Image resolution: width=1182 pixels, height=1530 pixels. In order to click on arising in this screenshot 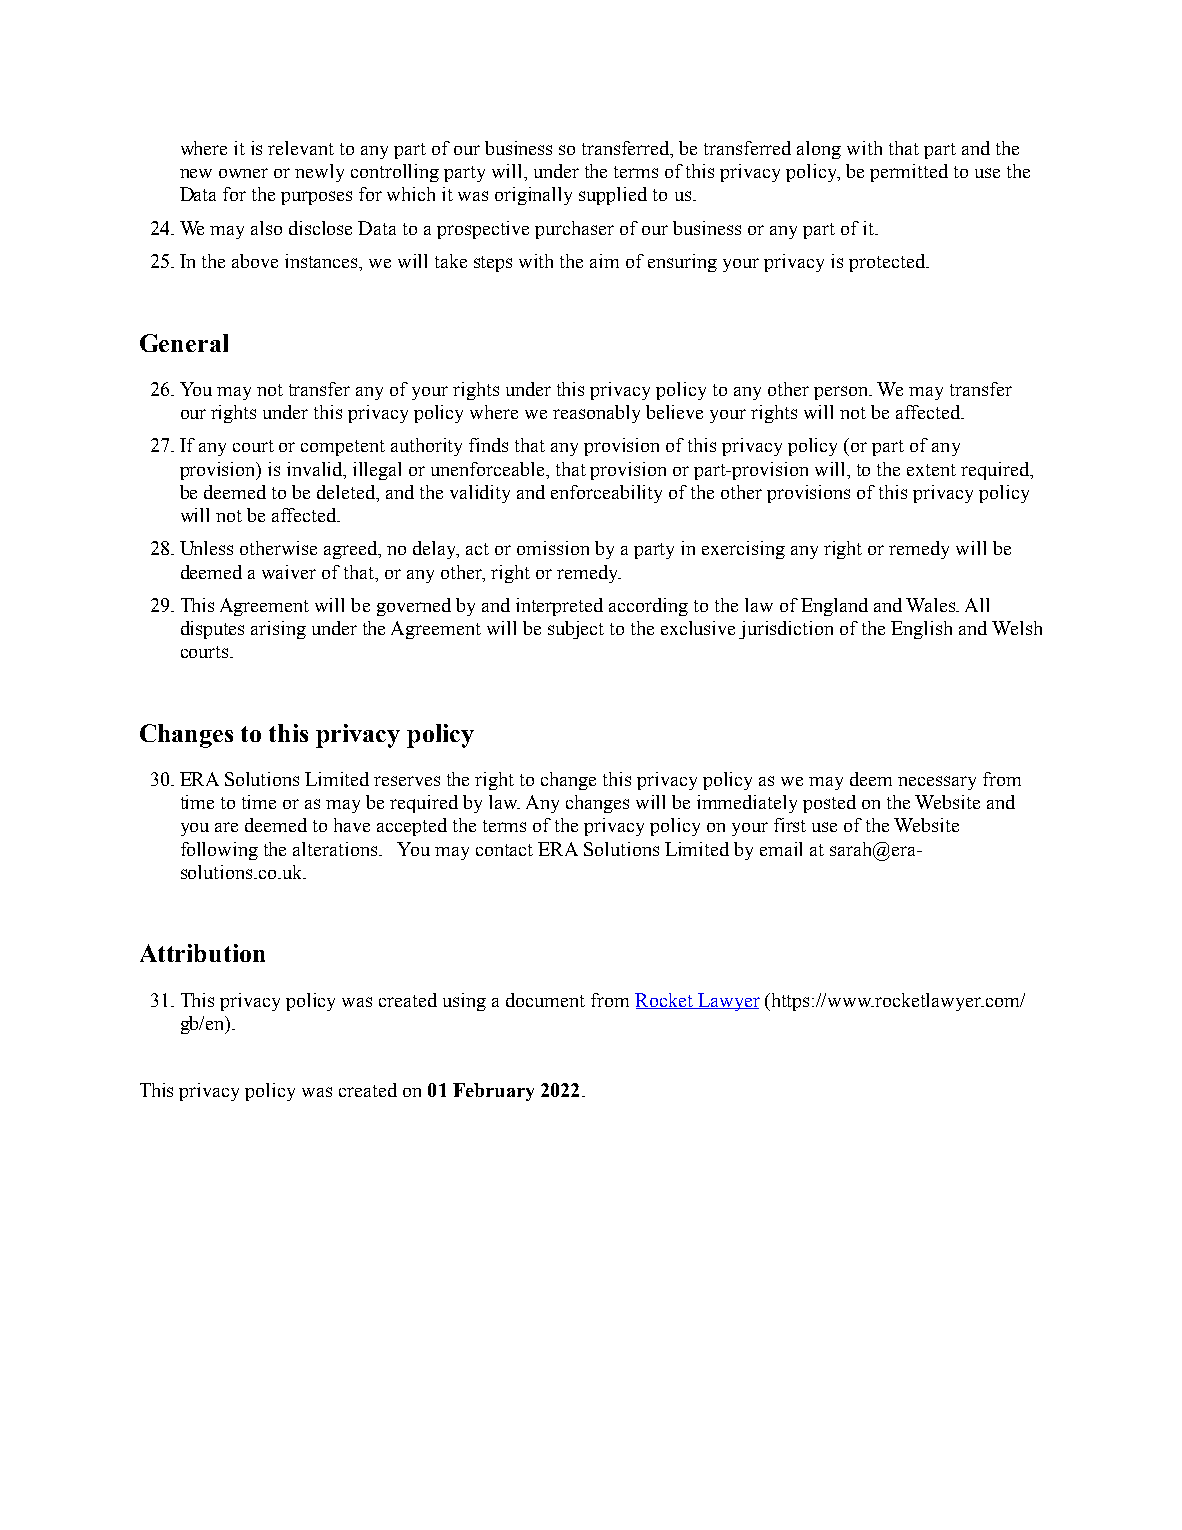, I will do `click(278, 630)`.
